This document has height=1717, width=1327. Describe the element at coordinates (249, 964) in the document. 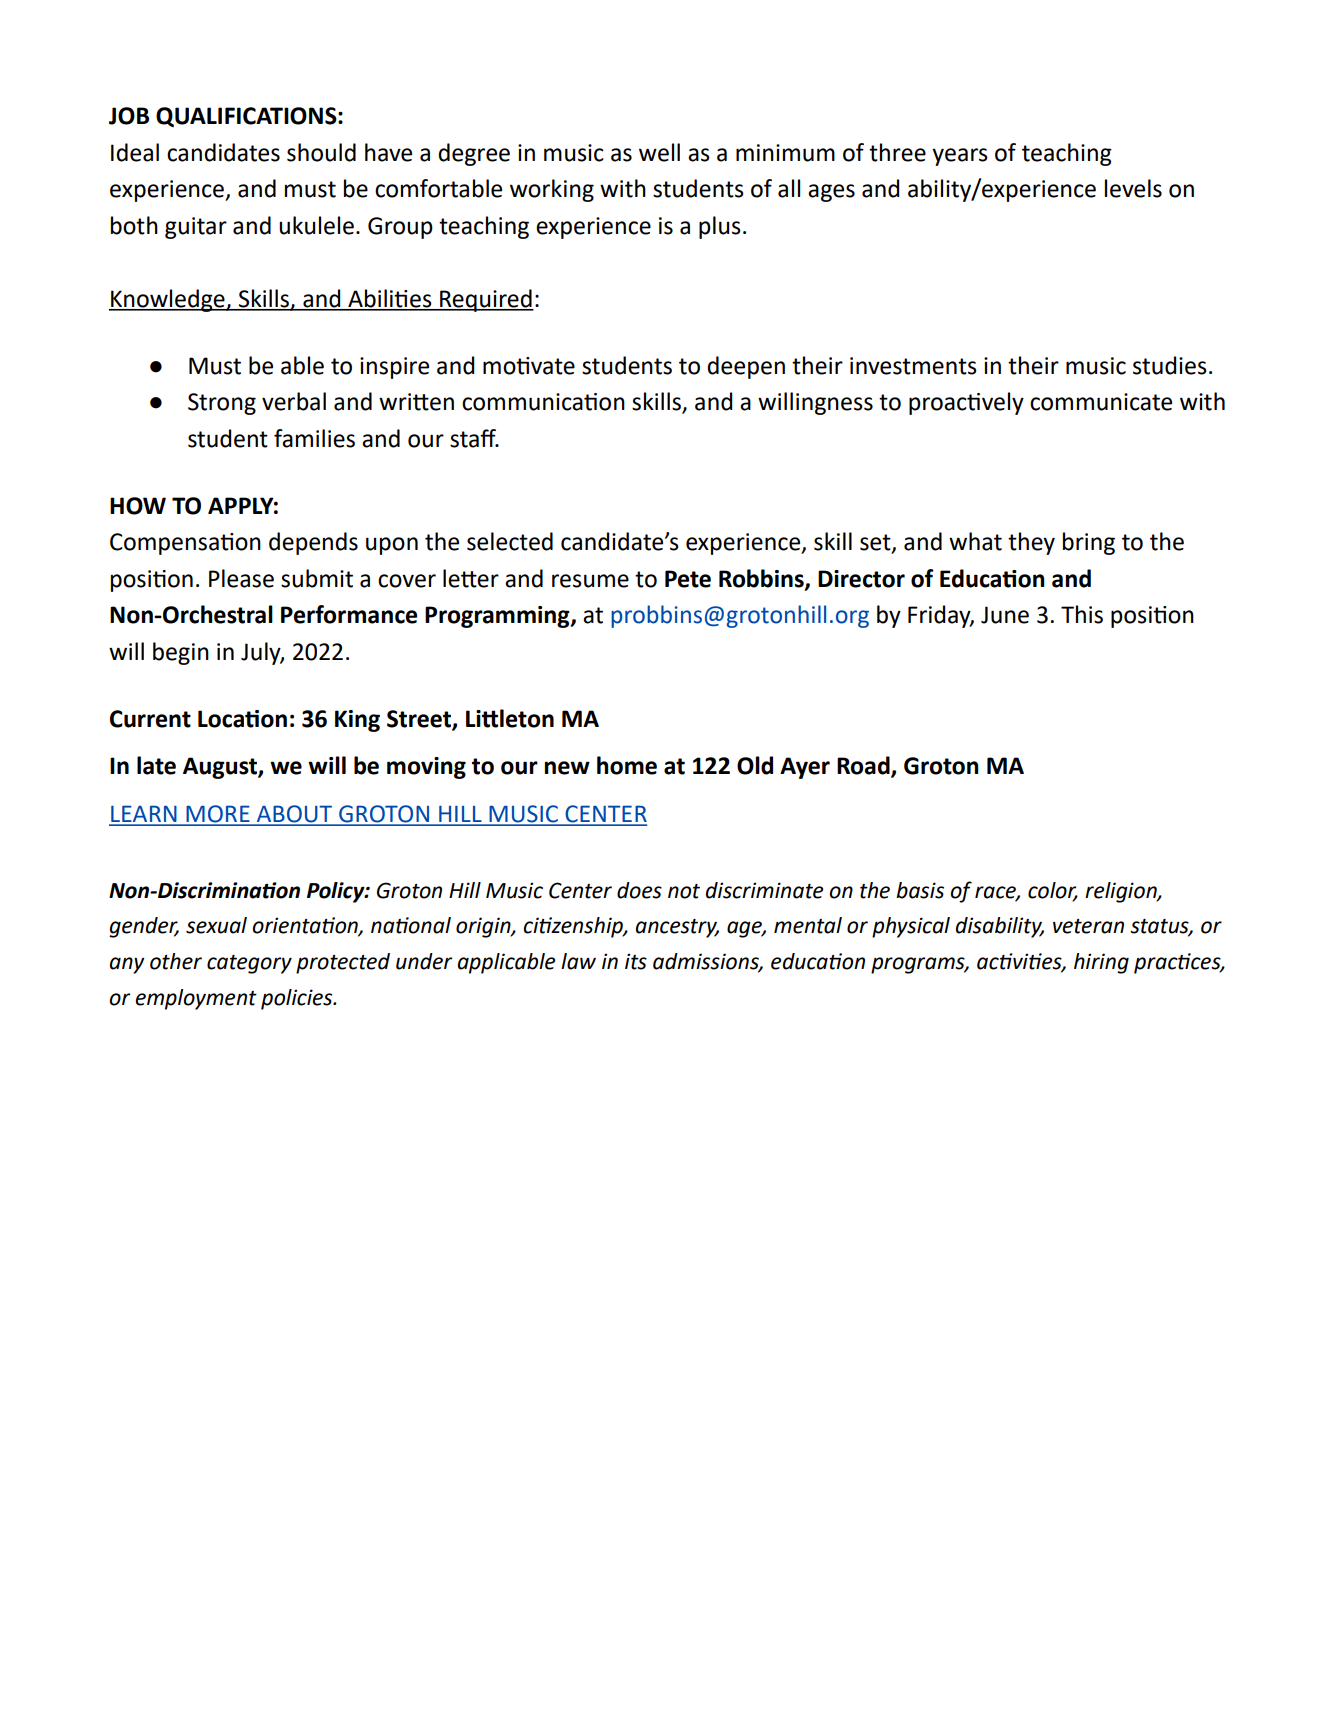

I see `category` at that location.
